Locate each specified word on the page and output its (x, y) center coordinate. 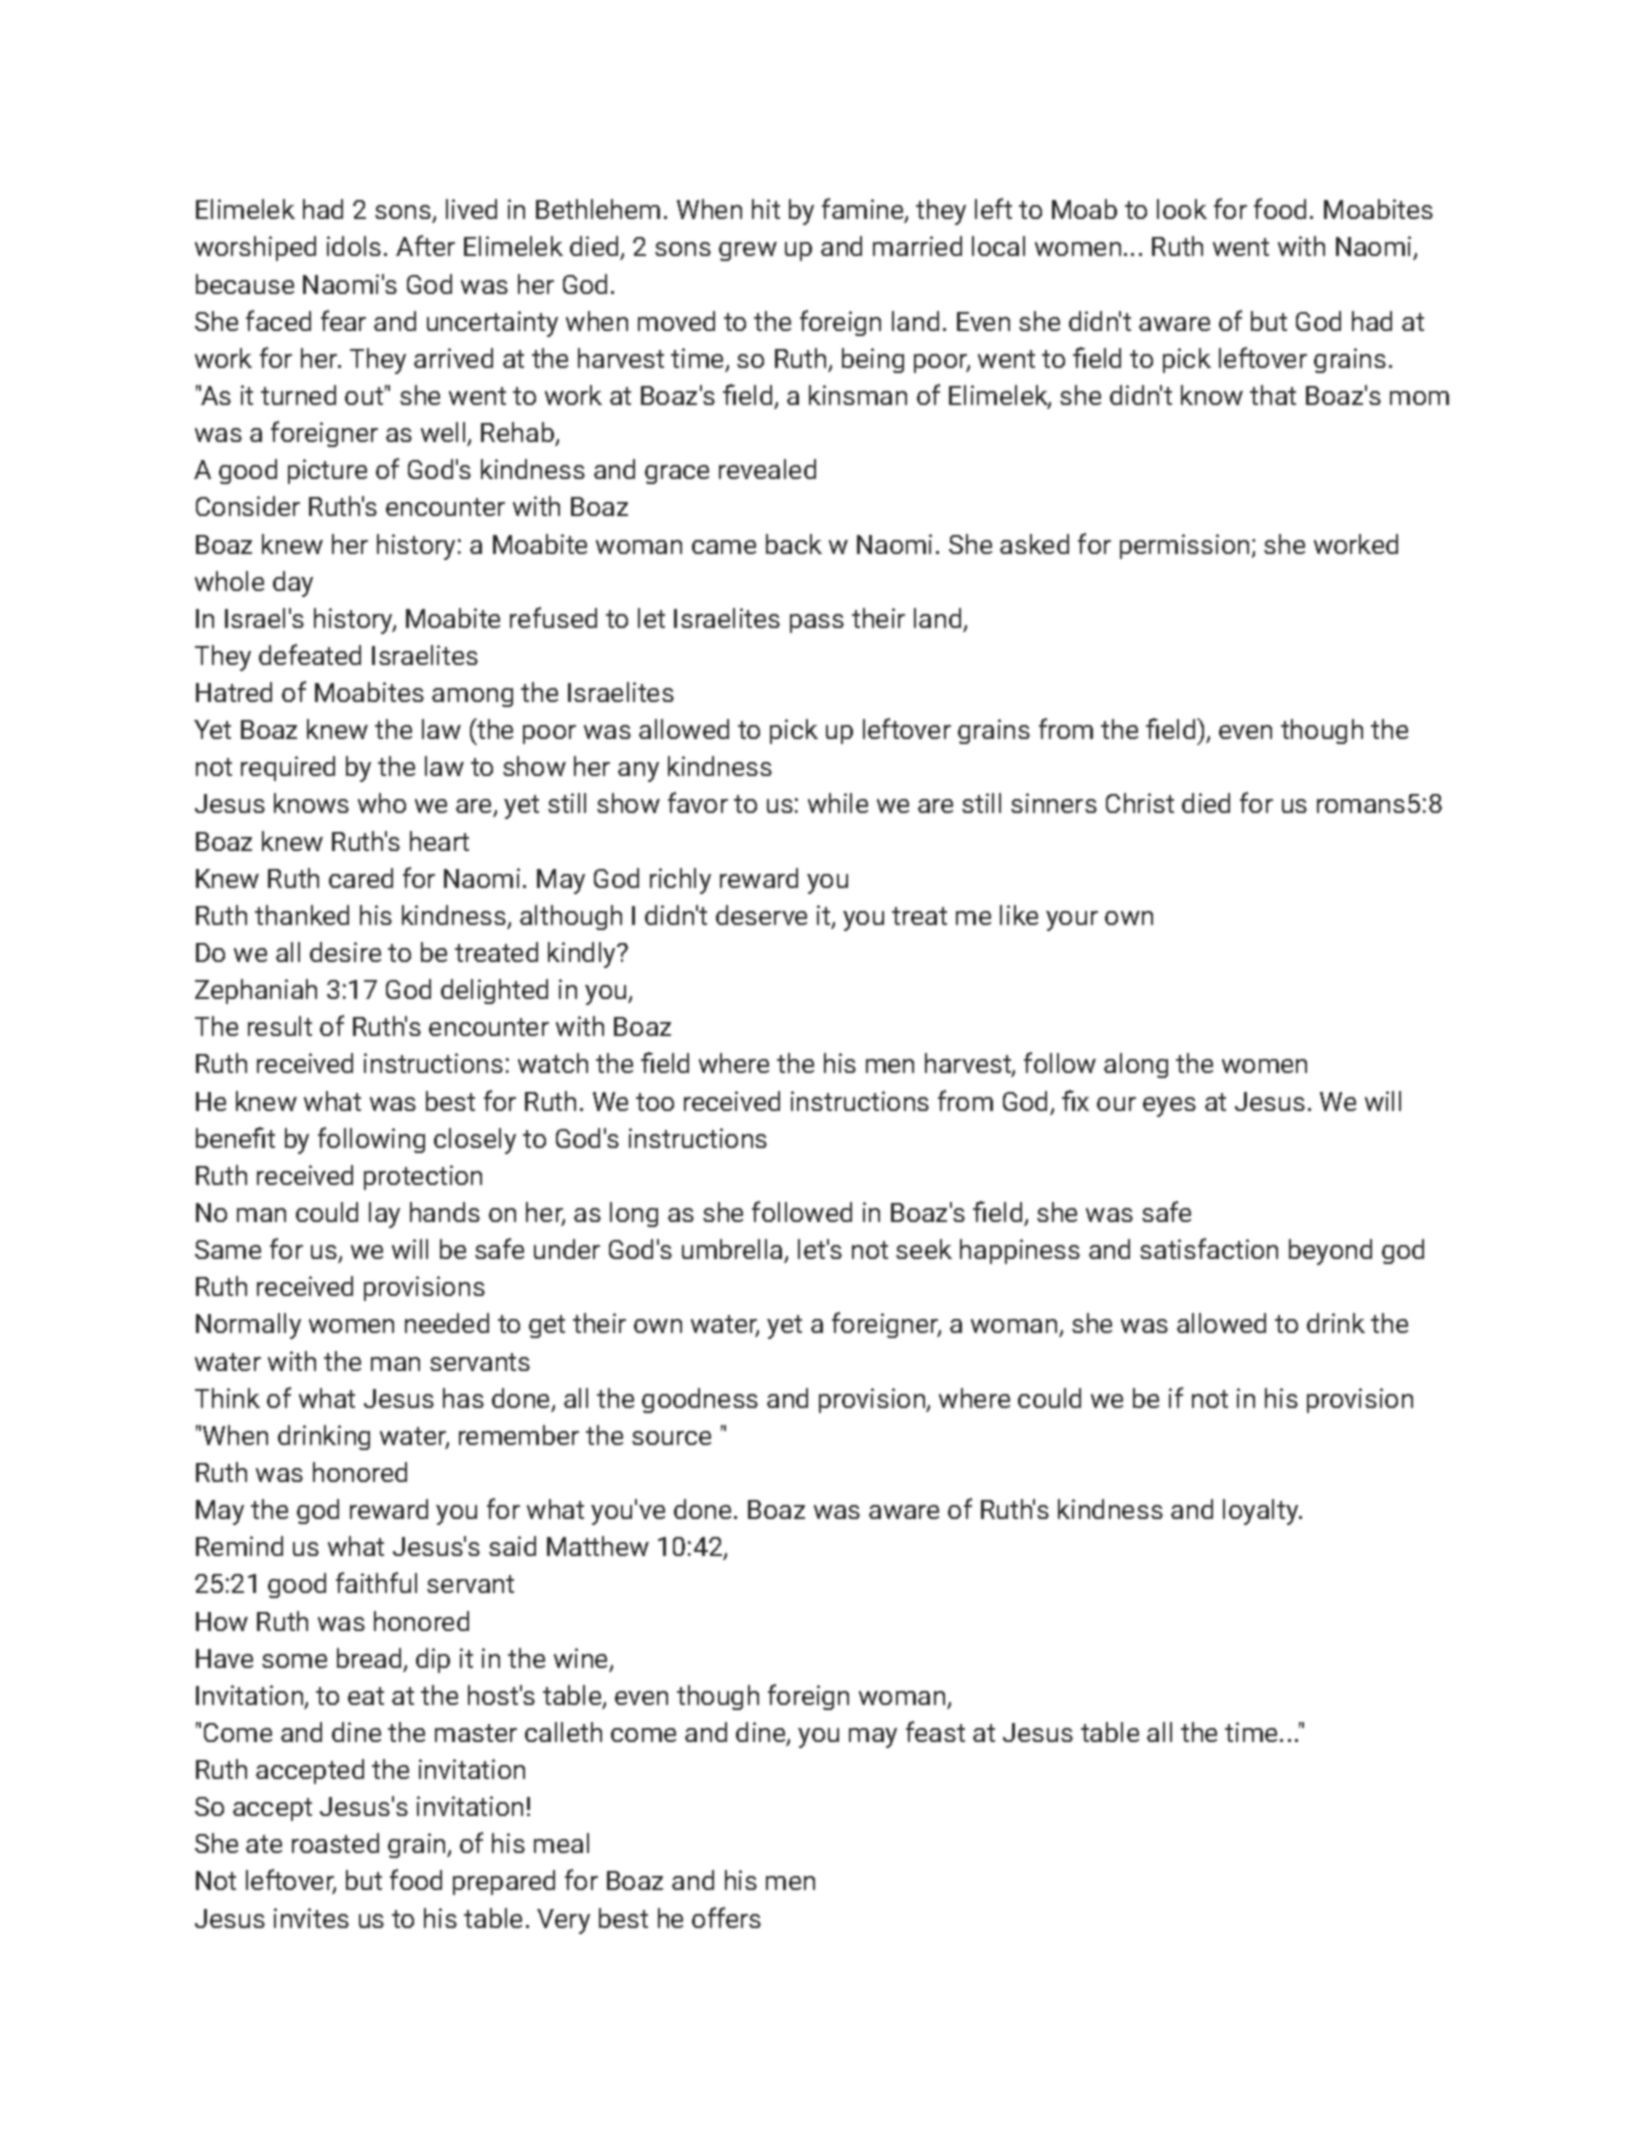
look (1182, 209)
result (280, 1026)
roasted (335, 1843)
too (655, 1102)
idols (354, 246)
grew (748, 251)
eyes (1169, 1107)
